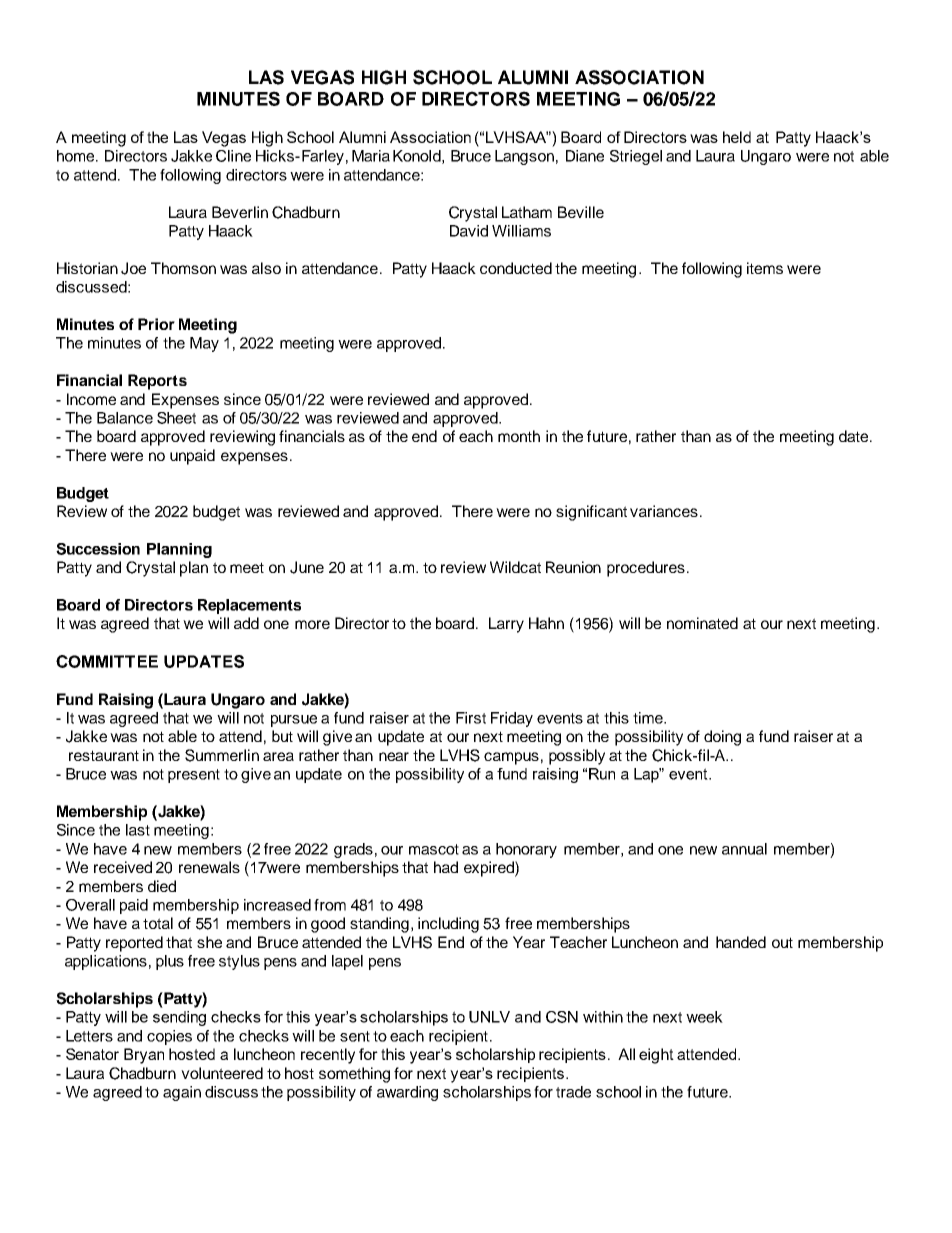  What do you see at coordinates (702, 623) in the document?
I see `nominated` at bounding box center [702, 623].
